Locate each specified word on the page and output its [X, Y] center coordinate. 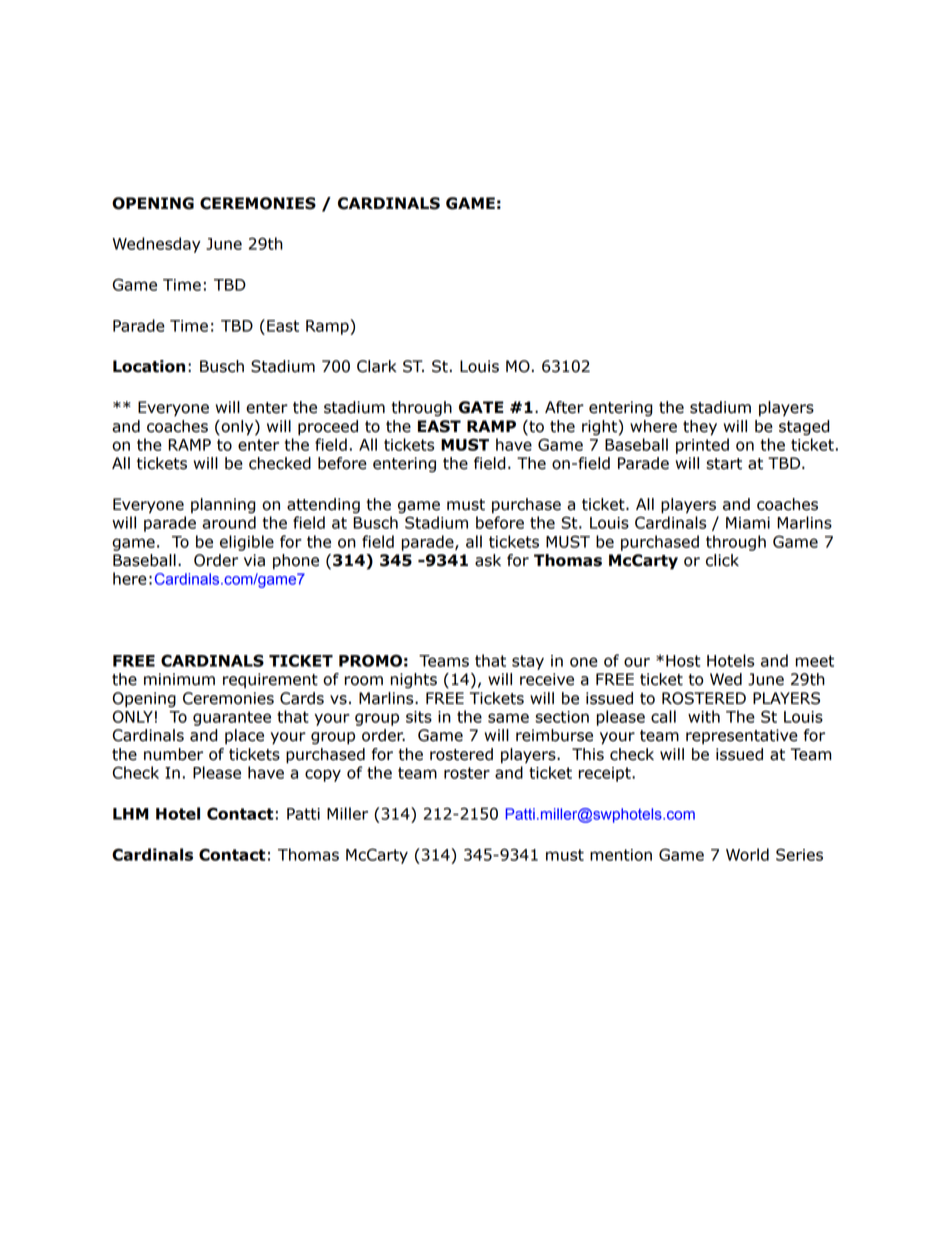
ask [488, 560]
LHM [131, 814]
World [747, 854]
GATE [481, 407]
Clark [377, 366]
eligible [247, 543]
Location [149, 366]
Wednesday [156, 245]
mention [621, 855]
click [722, 560]
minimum [179, 679]
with [704, 716]
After [564, 407]
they [700, 428]
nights [414, 681]
